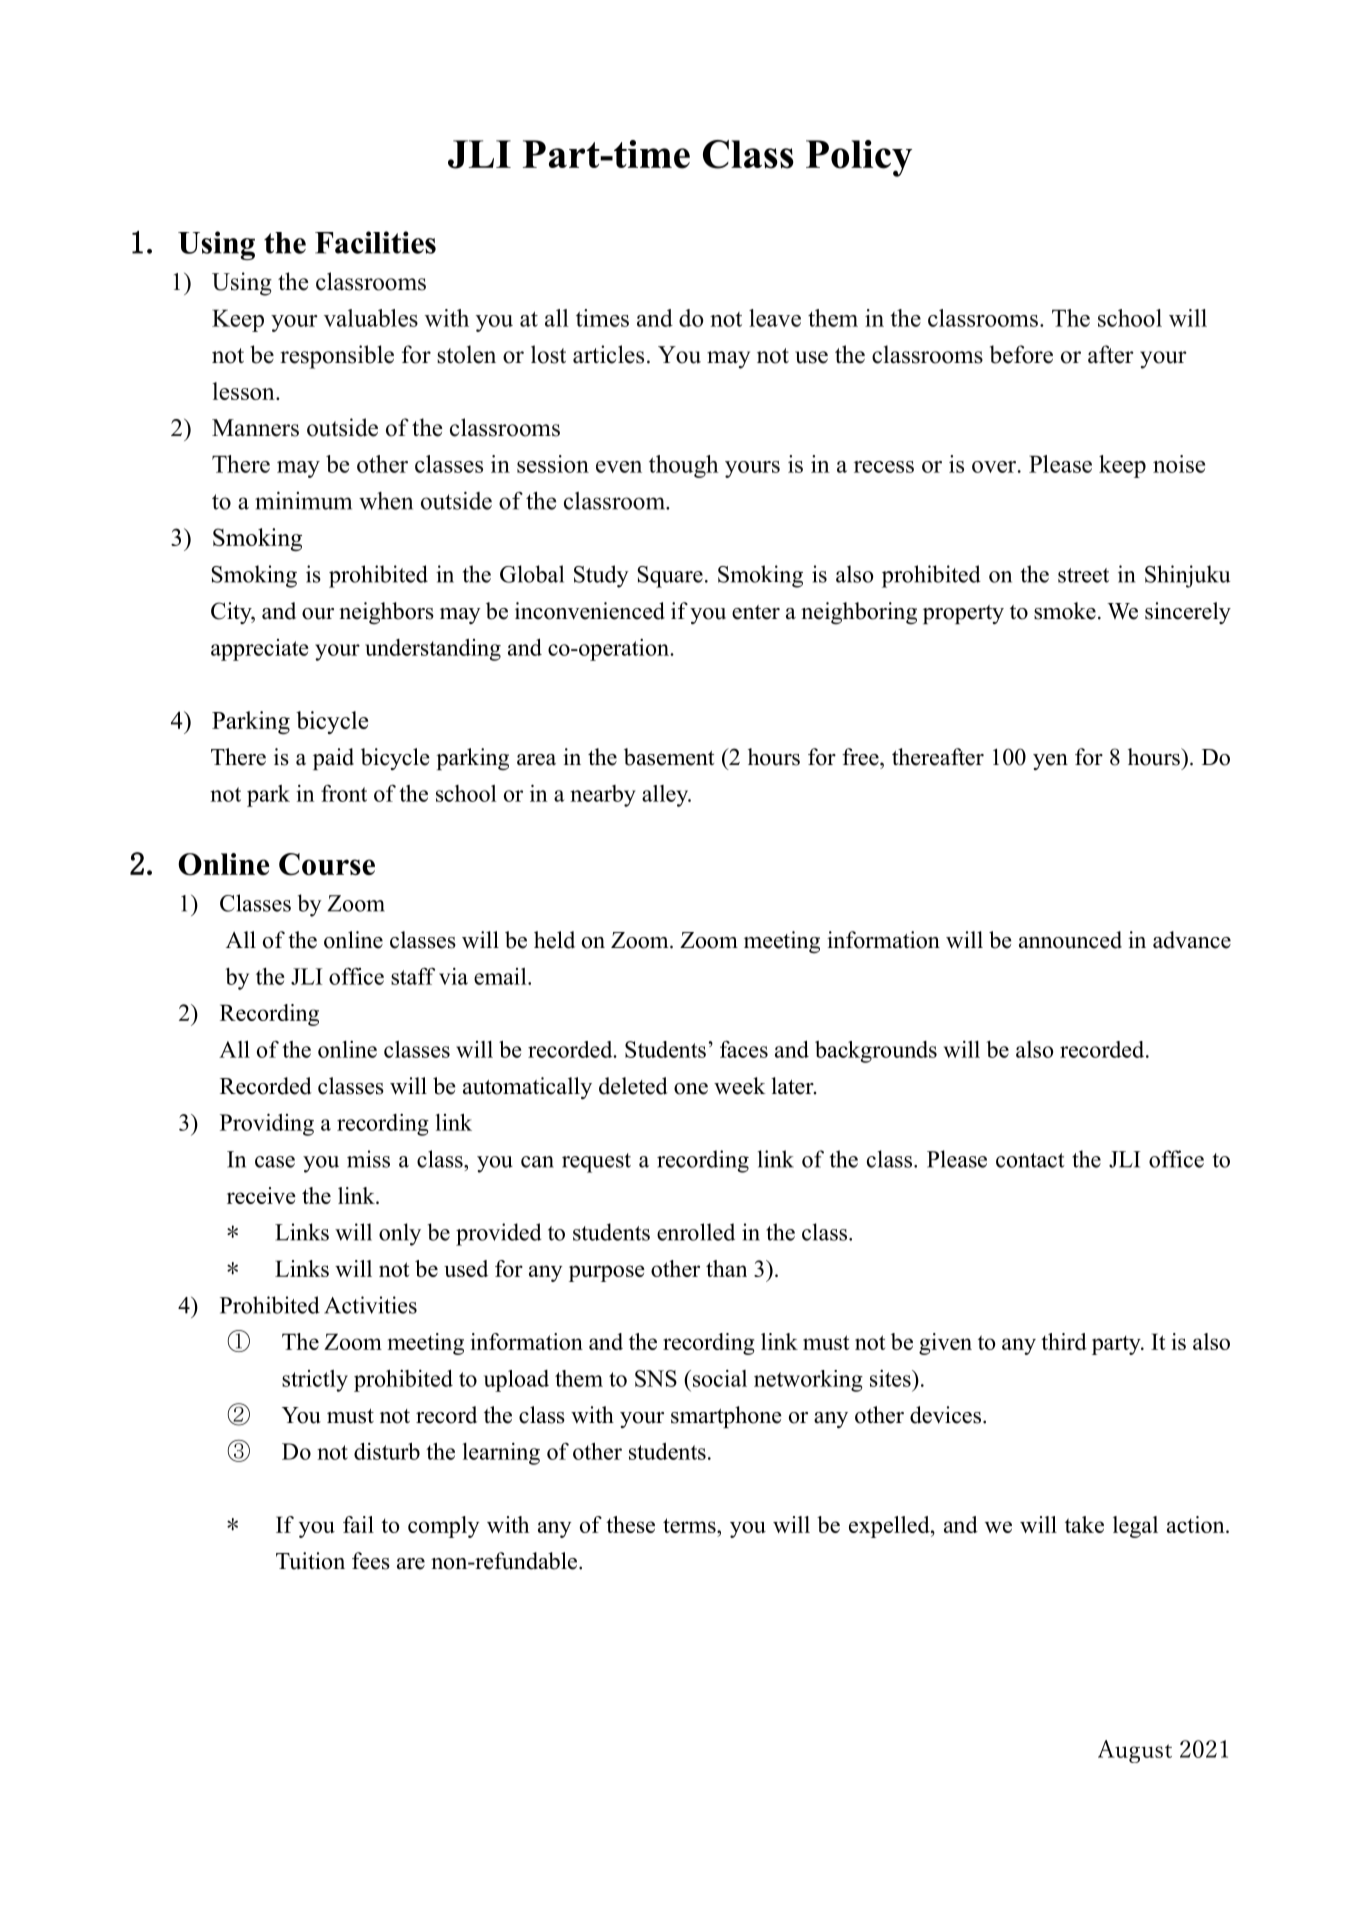  Describe the element at coordinates (775, 318) in the screenshot. I see `leave` at that location.
